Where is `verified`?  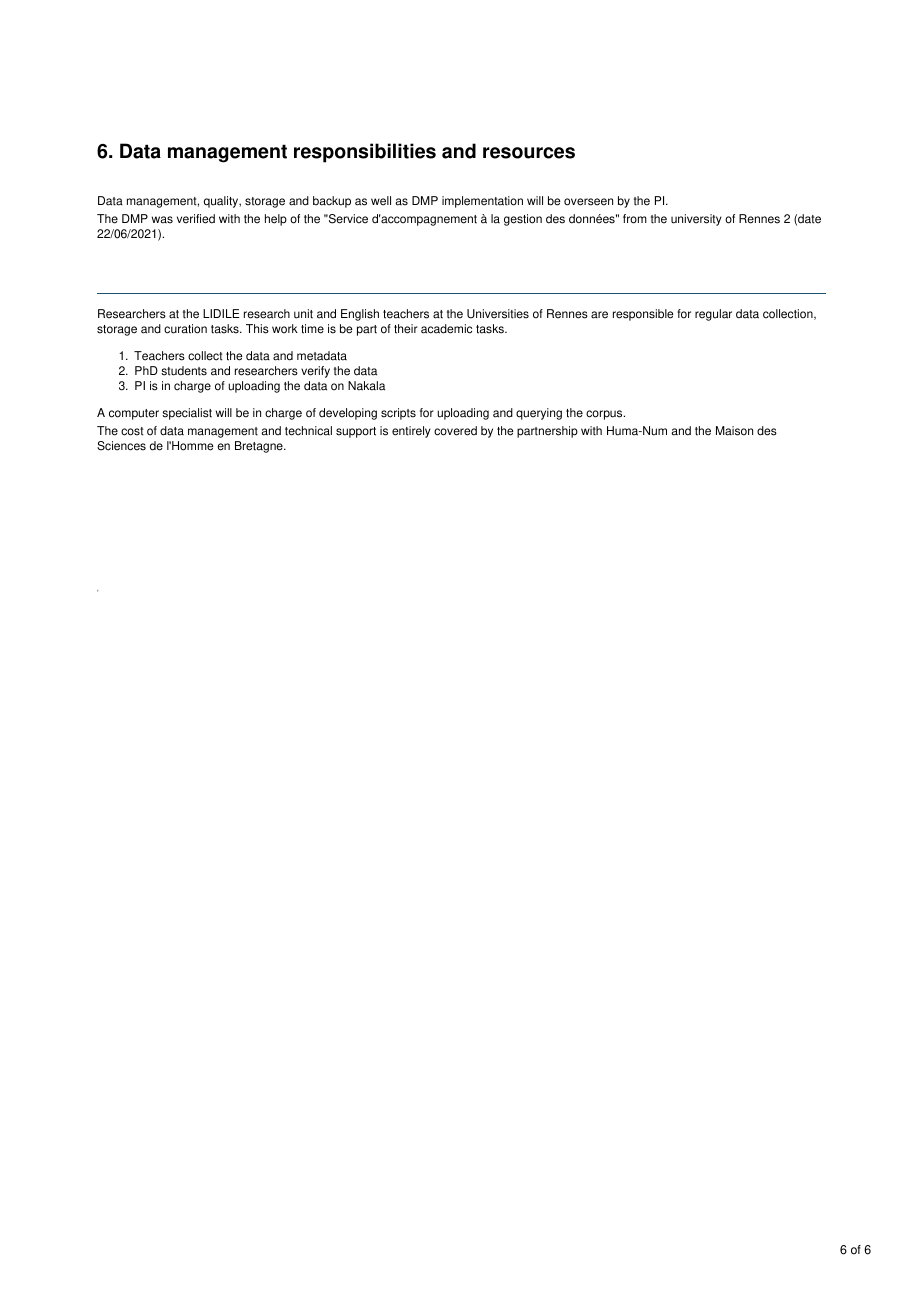 verified is located at coordinates (196, 219).
